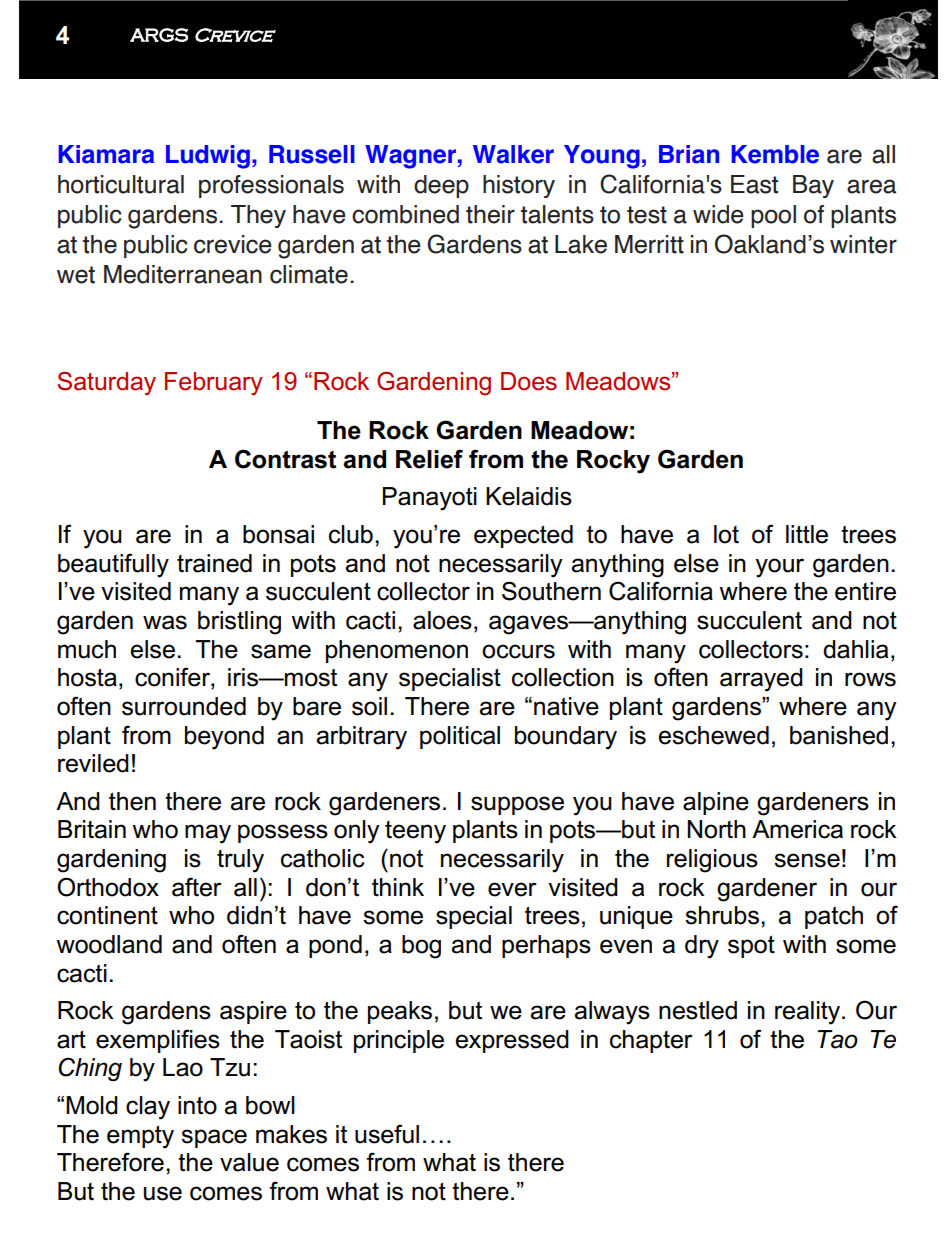 The width and height of the screenshot is (952, 1233). What do you see at coordinates (779, 568) in the screenshot?
I see `your` at bounding box center [779, 568].
